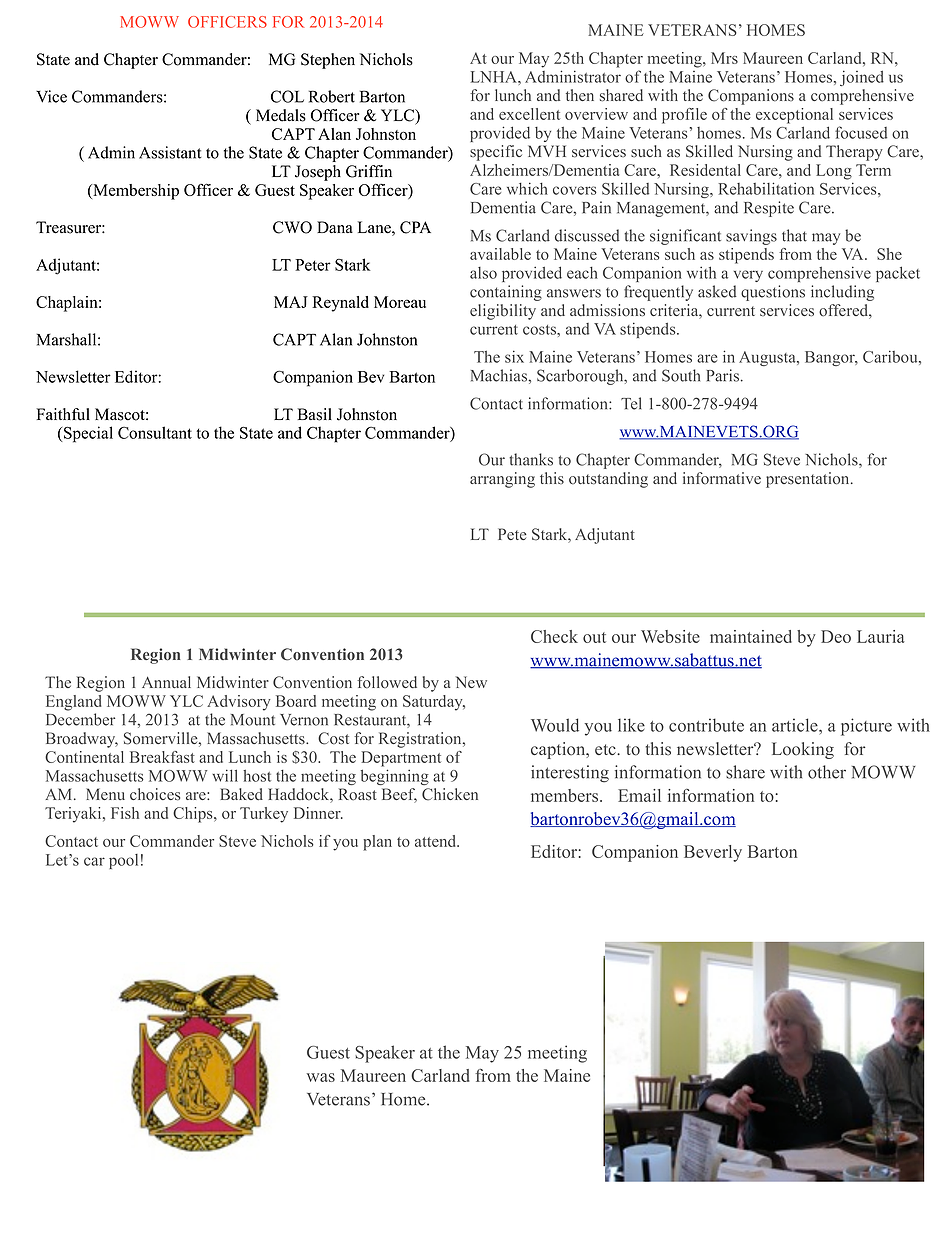 The height and width of the document is (1233, 952). I want to click on Beverly, so click(713, 853).
